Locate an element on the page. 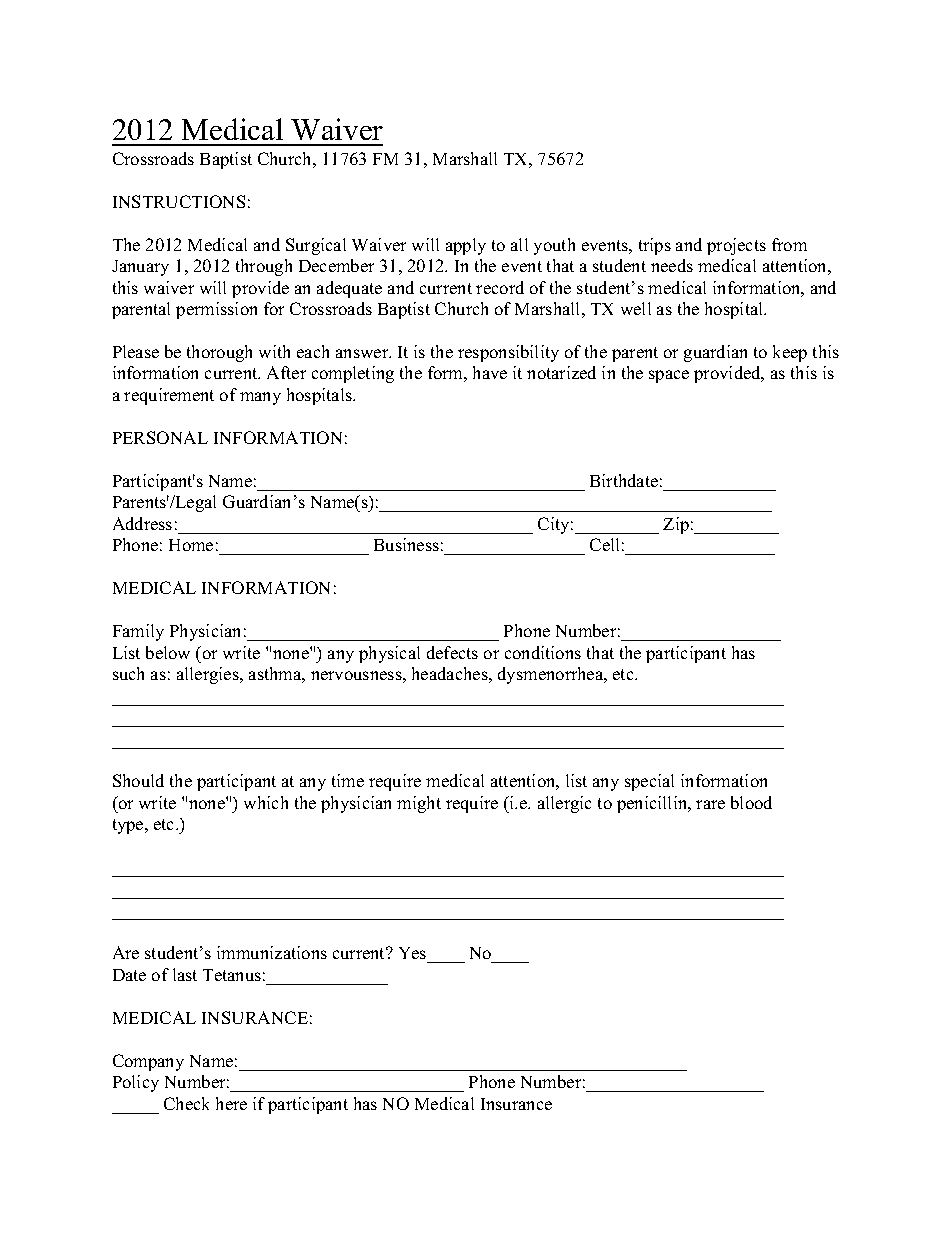 The height and width of the image is (1233, 952). apply is located at coordinates (466, 246).
